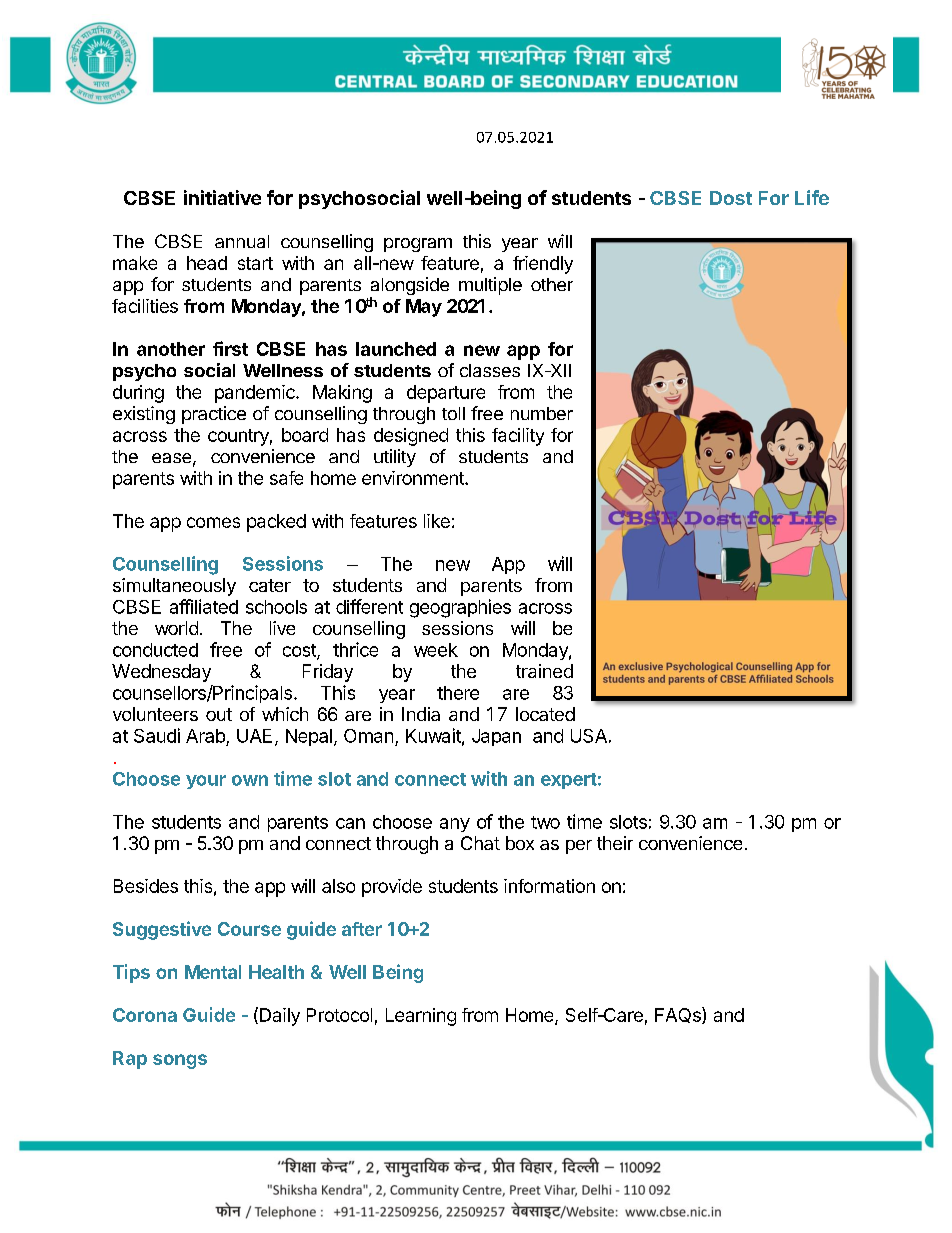  What do you see at coordinates (544, 671) in the screenshot?
I see `trained` at bounding box center [544, 671].
